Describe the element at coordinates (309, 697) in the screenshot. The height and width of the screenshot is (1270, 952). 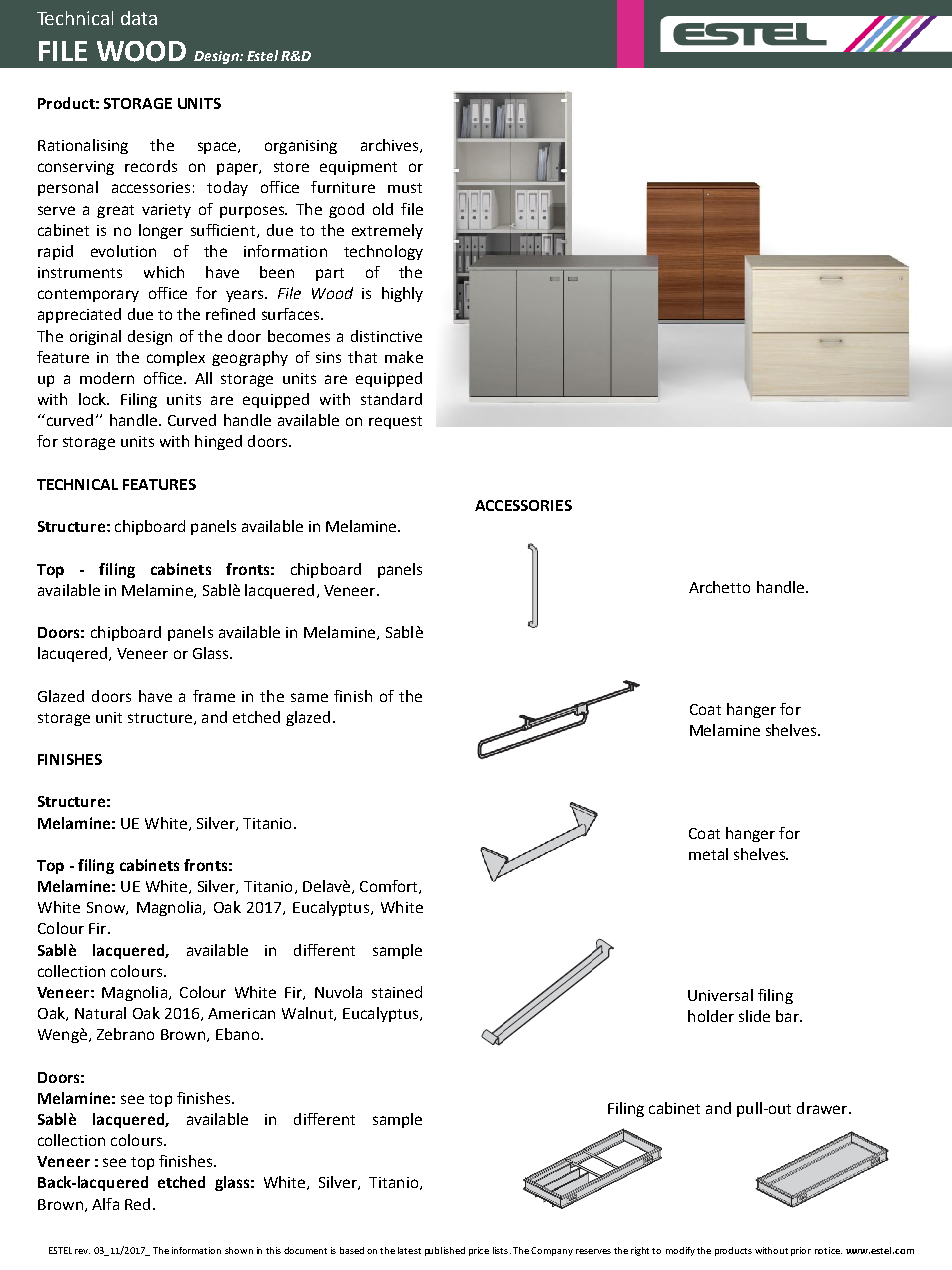
I see `same` at that location.
